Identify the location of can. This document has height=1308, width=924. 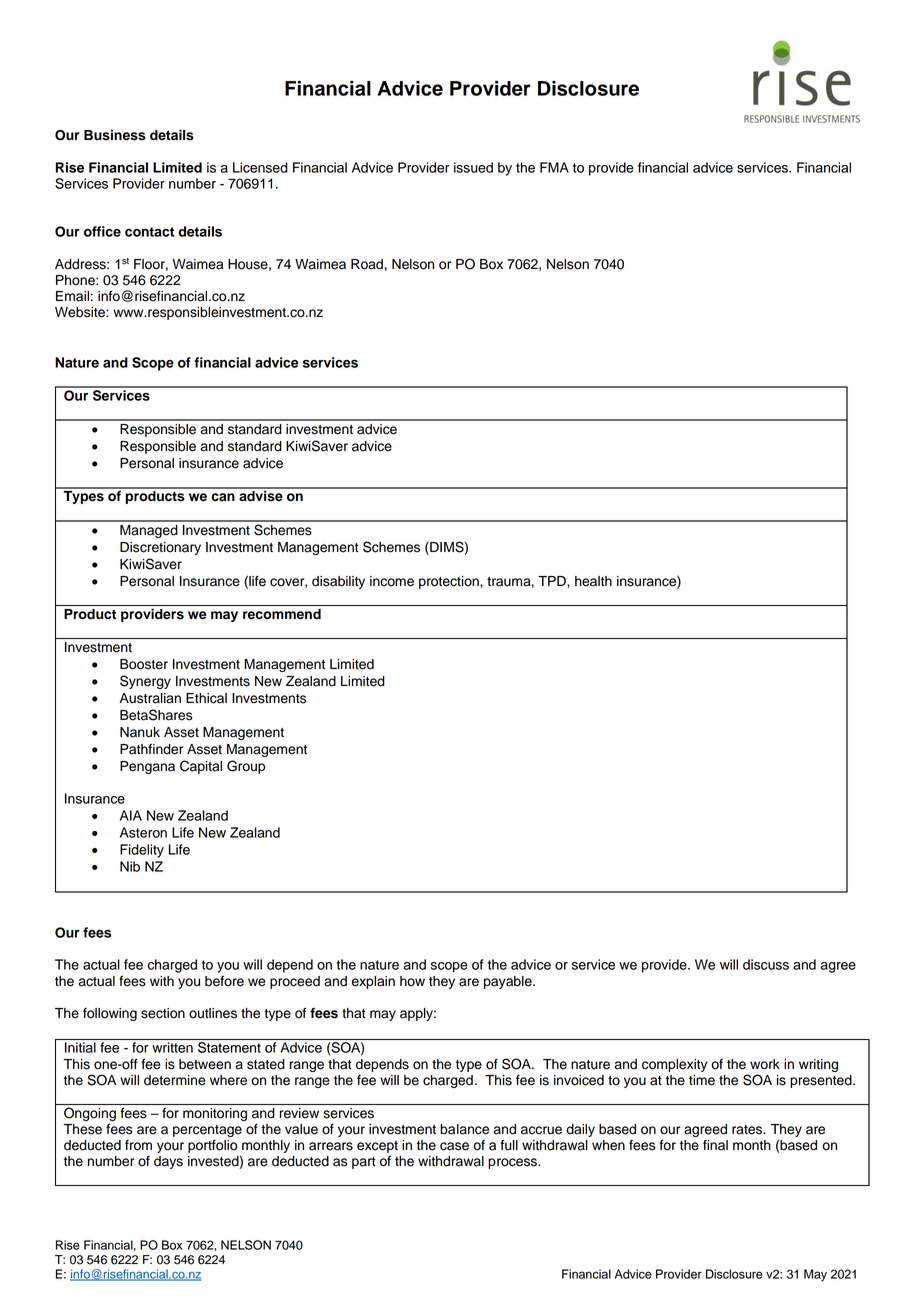
(223, 497).
